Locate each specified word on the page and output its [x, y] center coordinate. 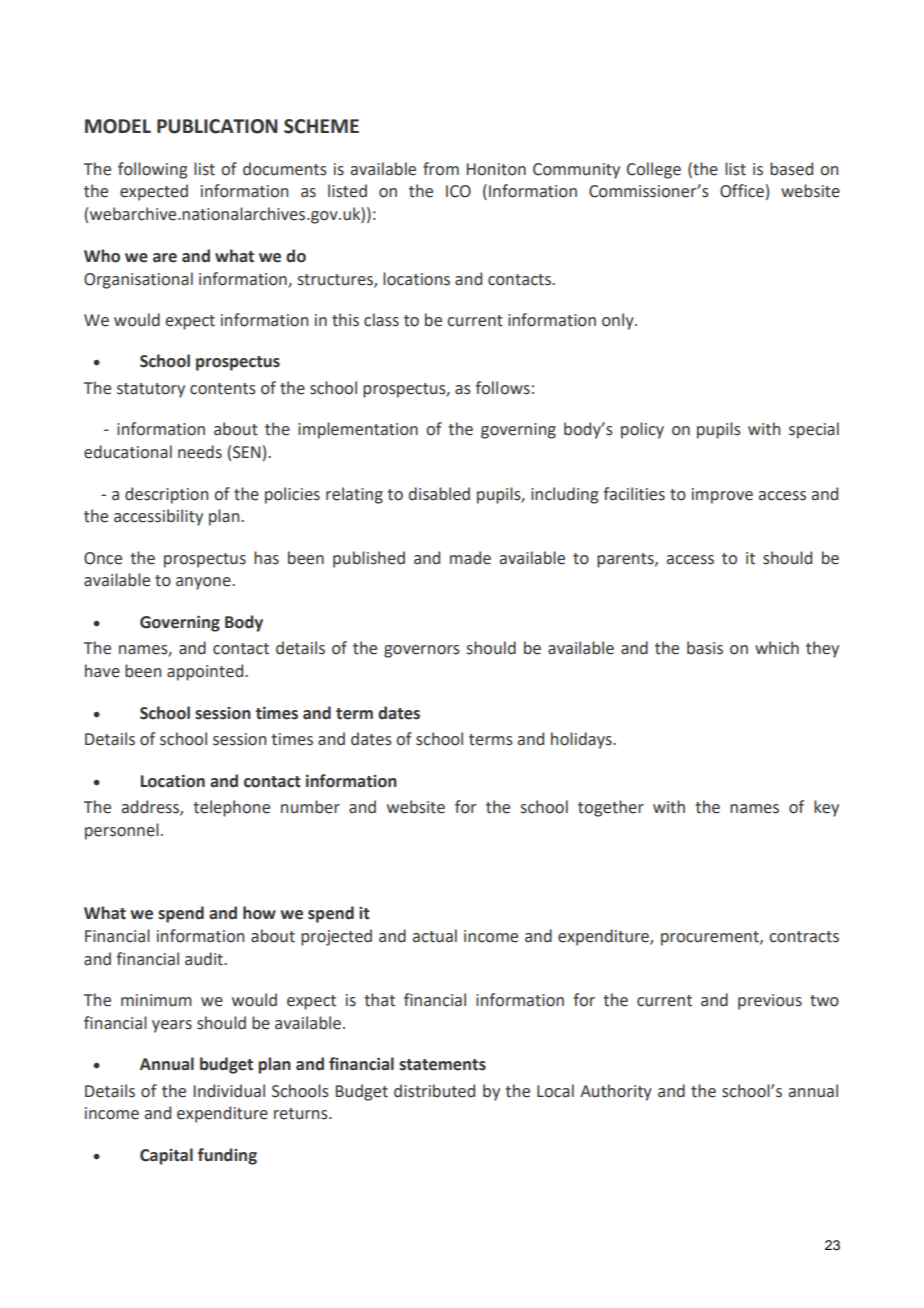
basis [705, 648]
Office [742, 191]
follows [502, 388]
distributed [434, 1091]
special [814, 430]
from [441, 169]
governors [422, 651]
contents [223, 389]
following [152, 170]
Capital [166, 1156]
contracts [804, 937]
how [259, 913]
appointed [206, 672]
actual [435, 936]
